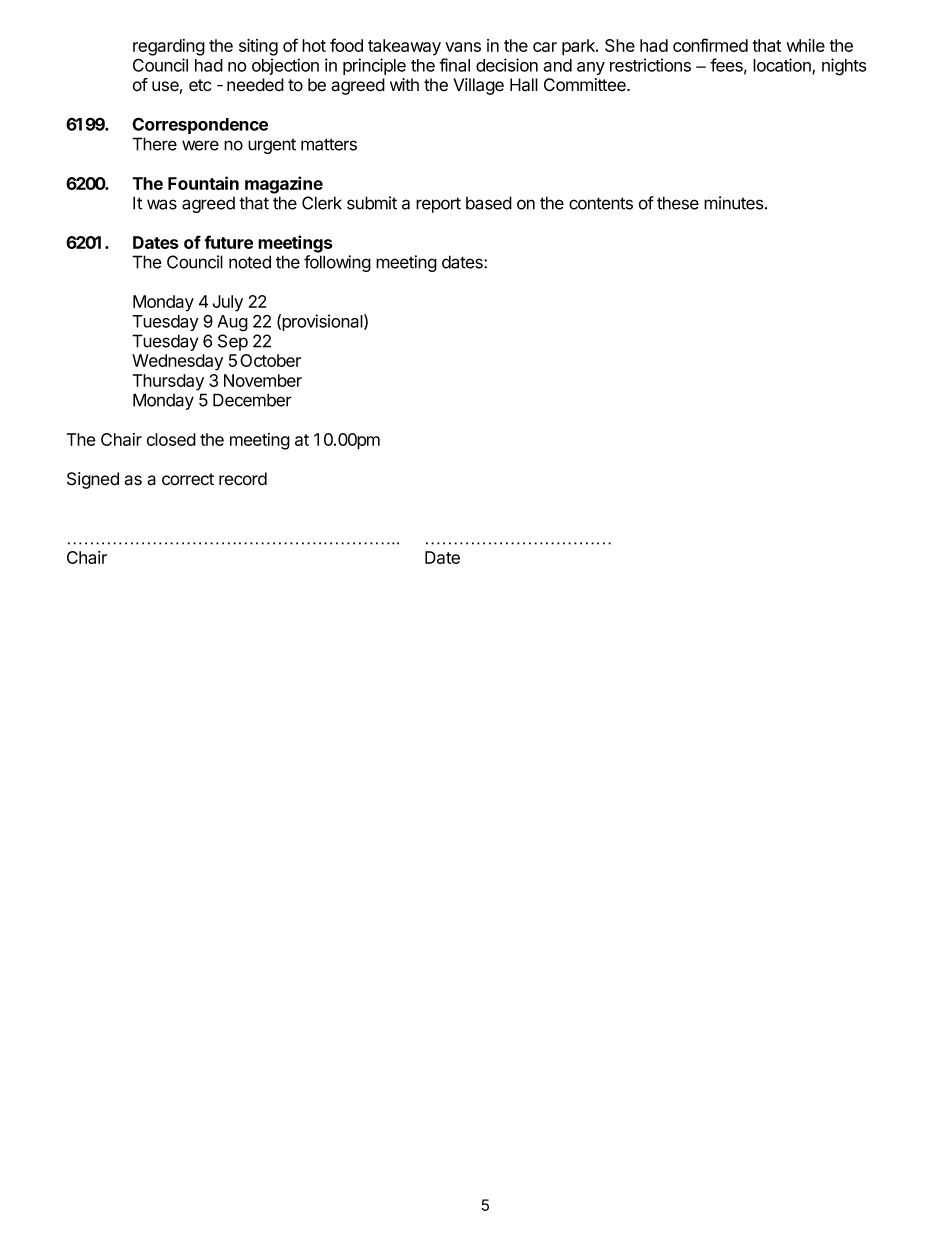 This image has width=952, height=1233. I want to click on following, so click(337, 263).
